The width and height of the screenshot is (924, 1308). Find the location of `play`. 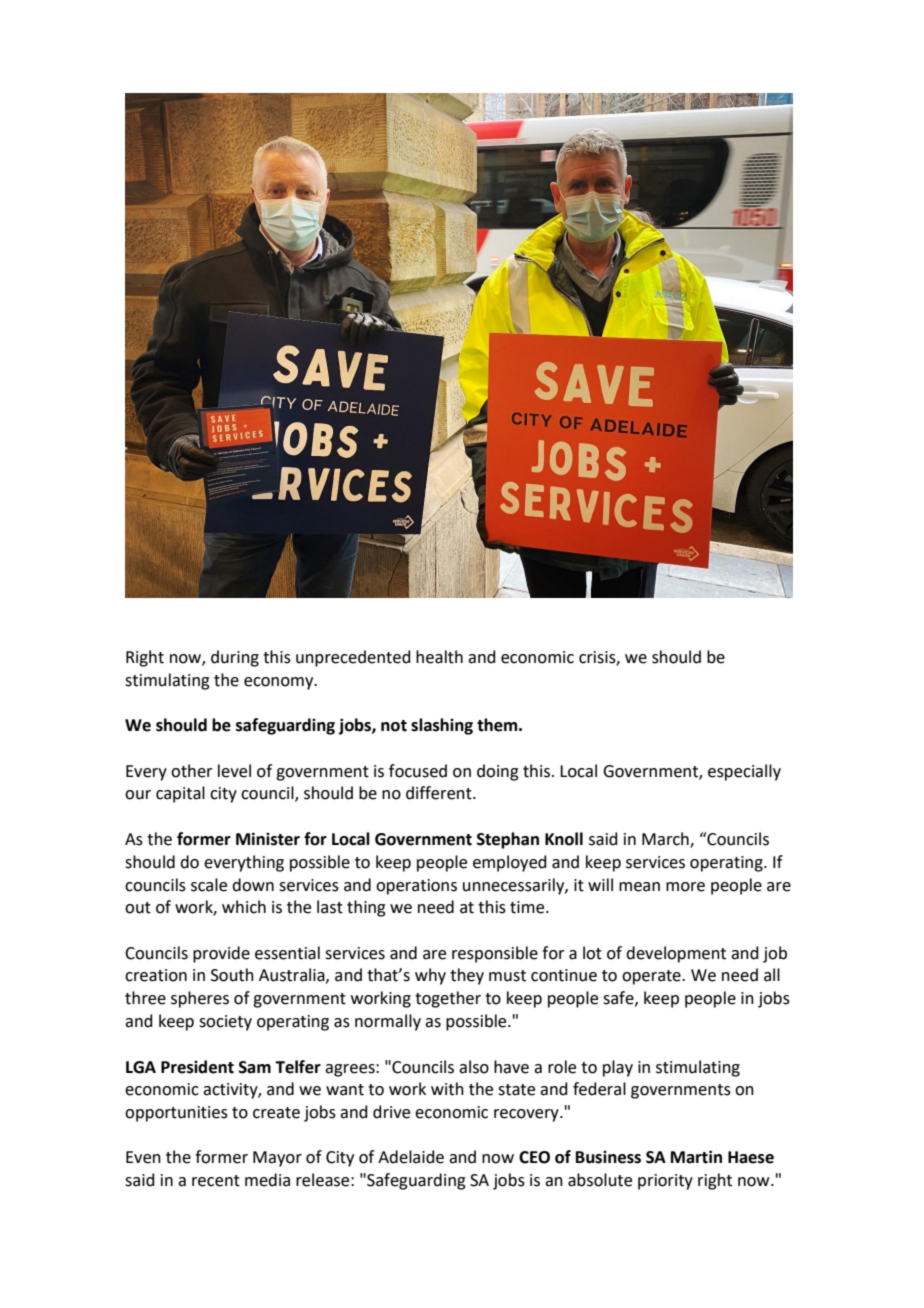

play is located at coordinates (618, 1068).
